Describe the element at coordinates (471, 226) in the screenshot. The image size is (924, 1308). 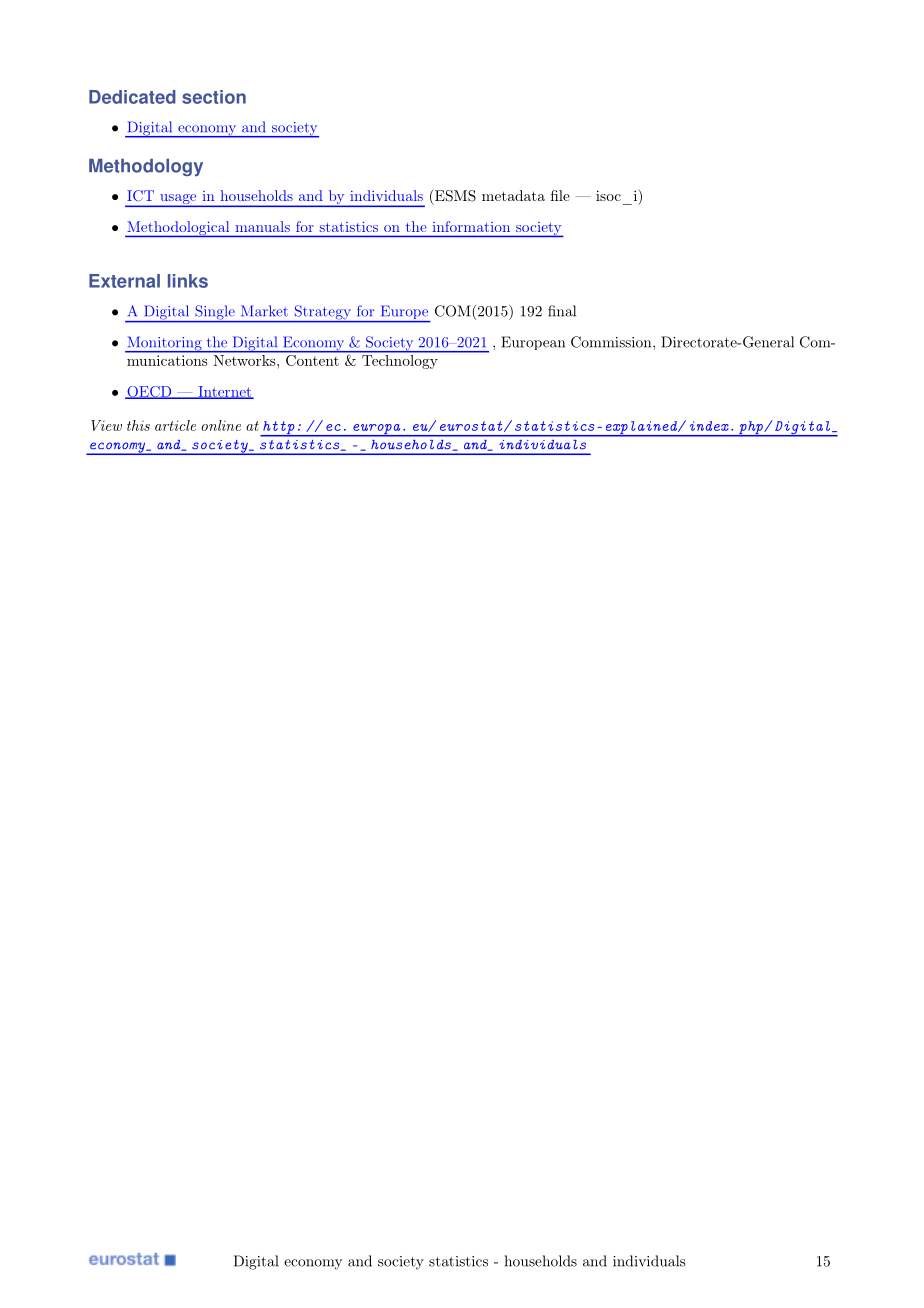
I see `information` at that location.
